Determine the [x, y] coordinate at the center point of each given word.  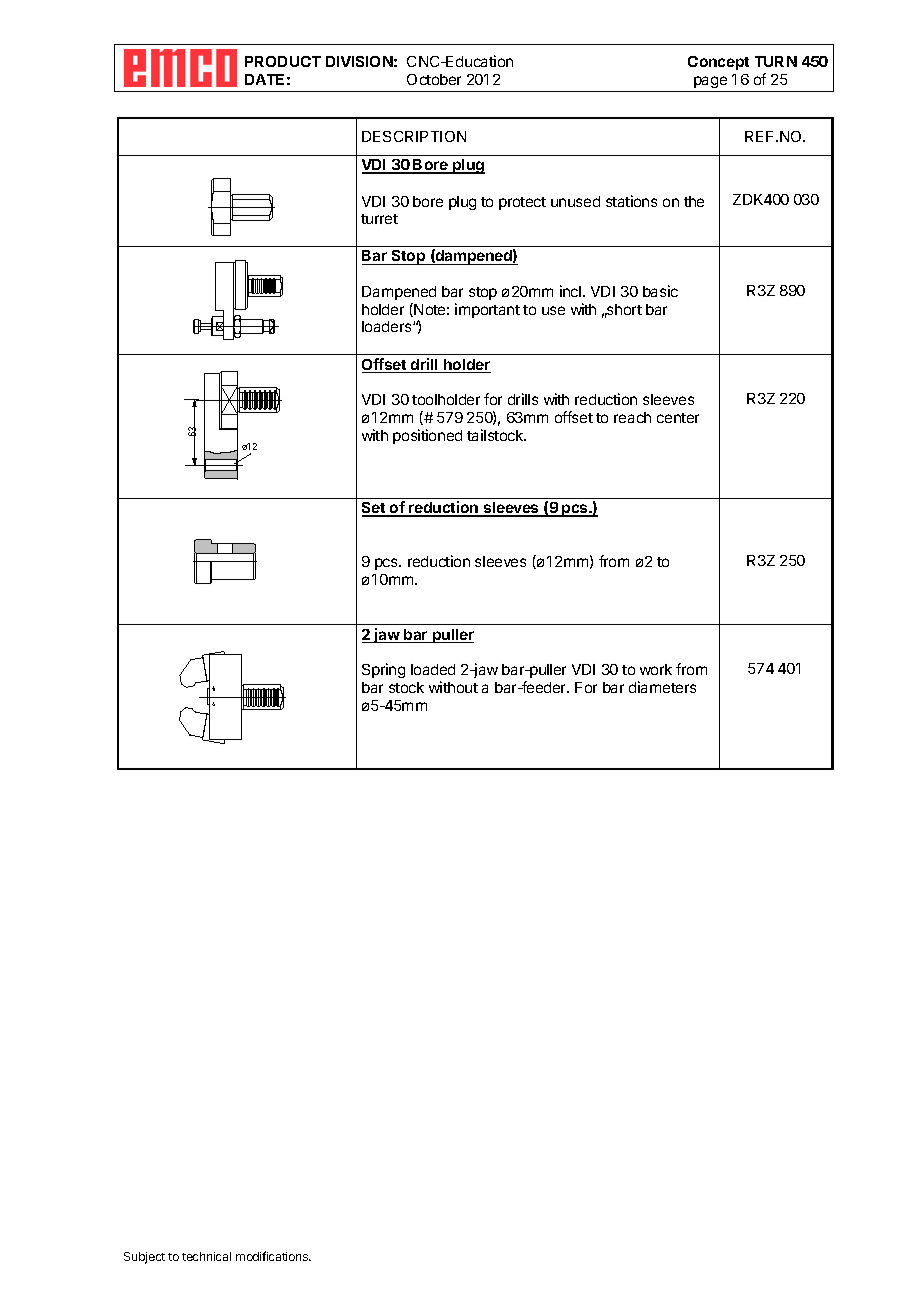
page [710, 84]
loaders [388, 326]
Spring [383, 670]
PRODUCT [283, 61]
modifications [273, 1256]
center [678, 418]
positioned [427, 436]
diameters [662, 687]
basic [660, 291]
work [656, 669]
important [487, 310]
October [434, 79]
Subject [144, 1258]
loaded [433, 669]
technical [206, 1256]
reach [632, 417]
